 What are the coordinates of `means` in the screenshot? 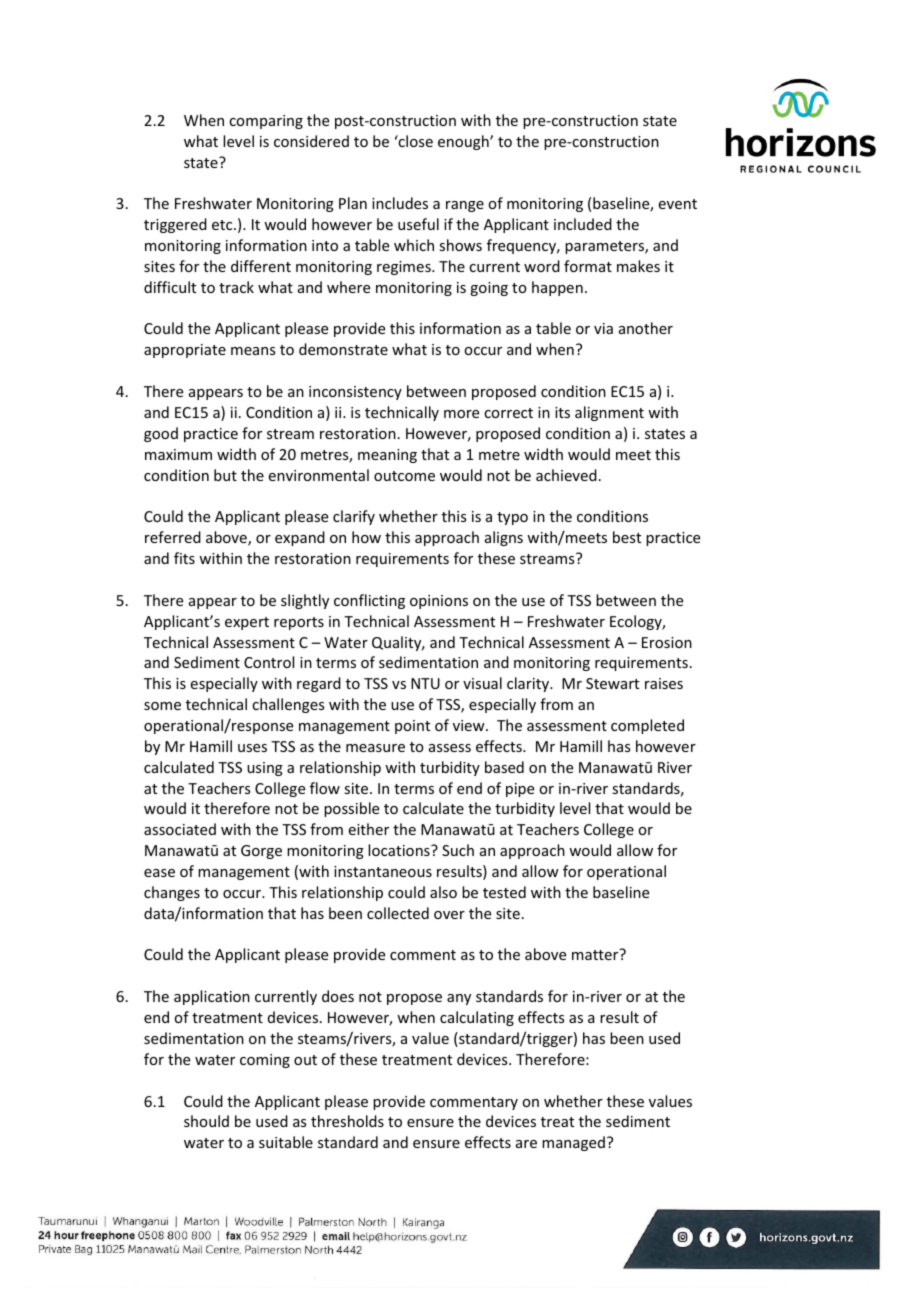 It's located at (253, 351).
